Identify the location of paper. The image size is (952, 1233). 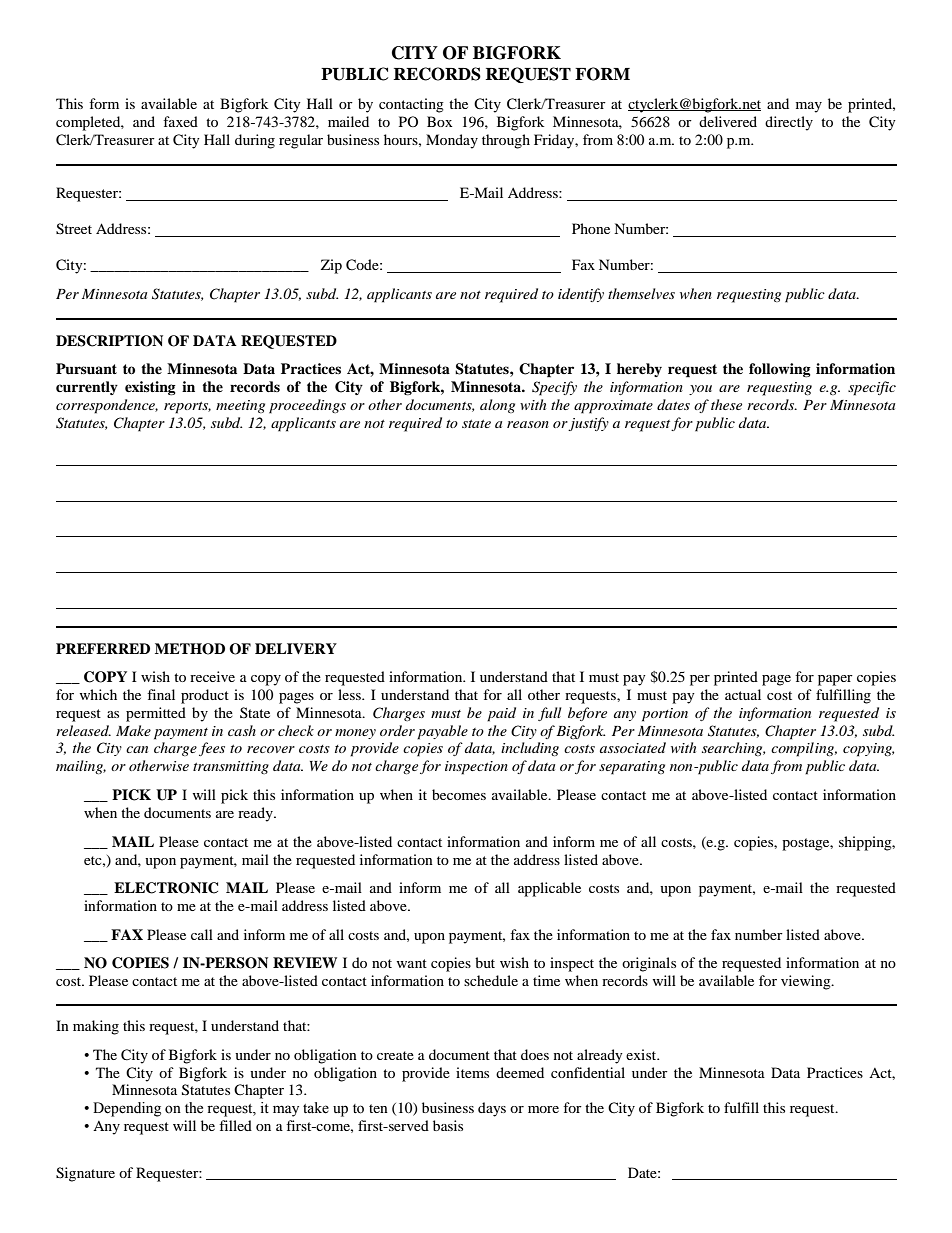
(835, 680).
